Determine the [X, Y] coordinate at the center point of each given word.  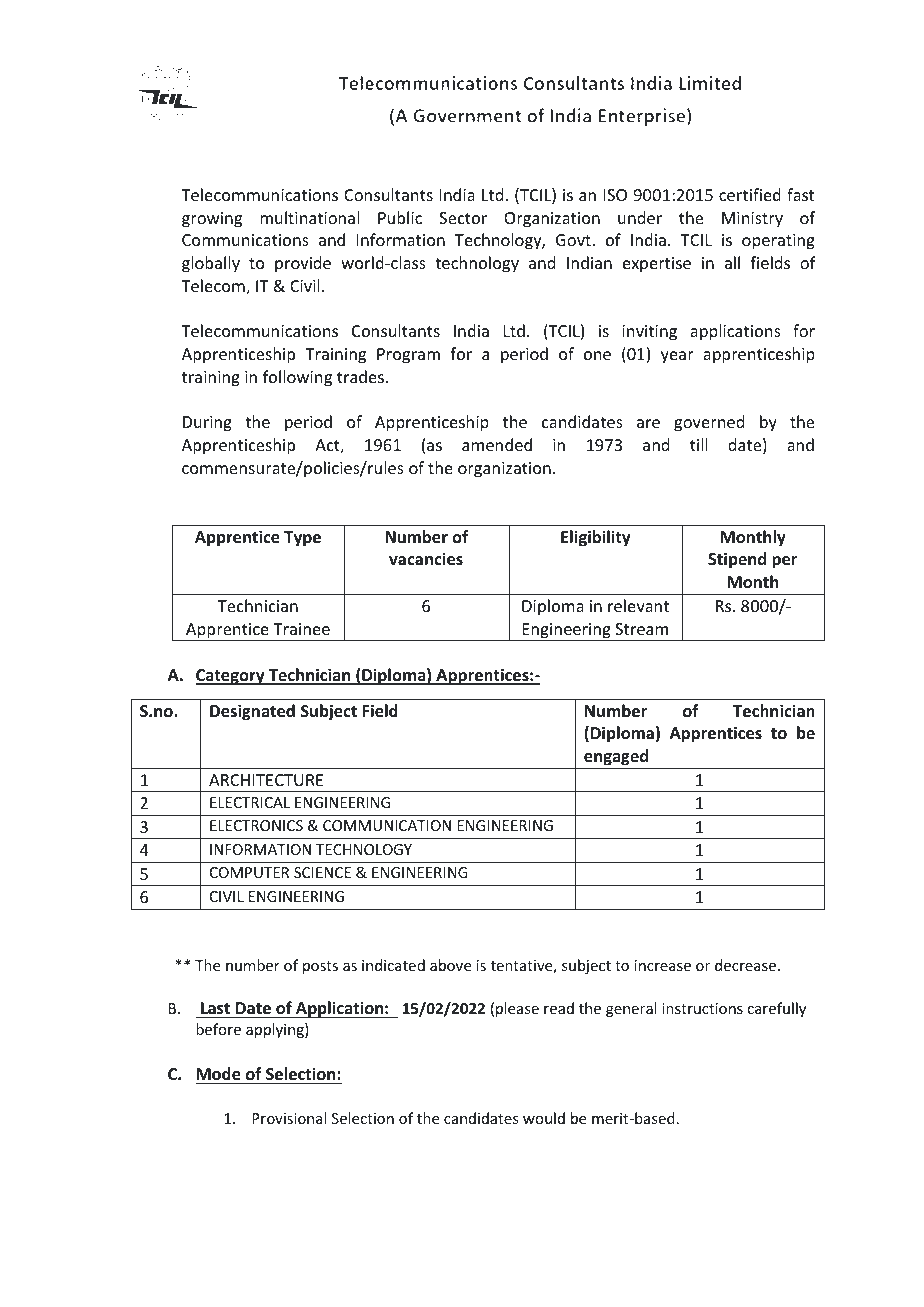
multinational [309, 217]
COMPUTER [249, 872]
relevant [638, 605]
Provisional [289, 1118]
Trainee [301, 629]
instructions [702, 1008]
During [207, 424]
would [544, 1118]
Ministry [752, 220]
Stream [641, 629]
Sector [463, 218]
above [450, 965]
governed [709, 423]
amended [497, 444]
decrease [747, 965]
